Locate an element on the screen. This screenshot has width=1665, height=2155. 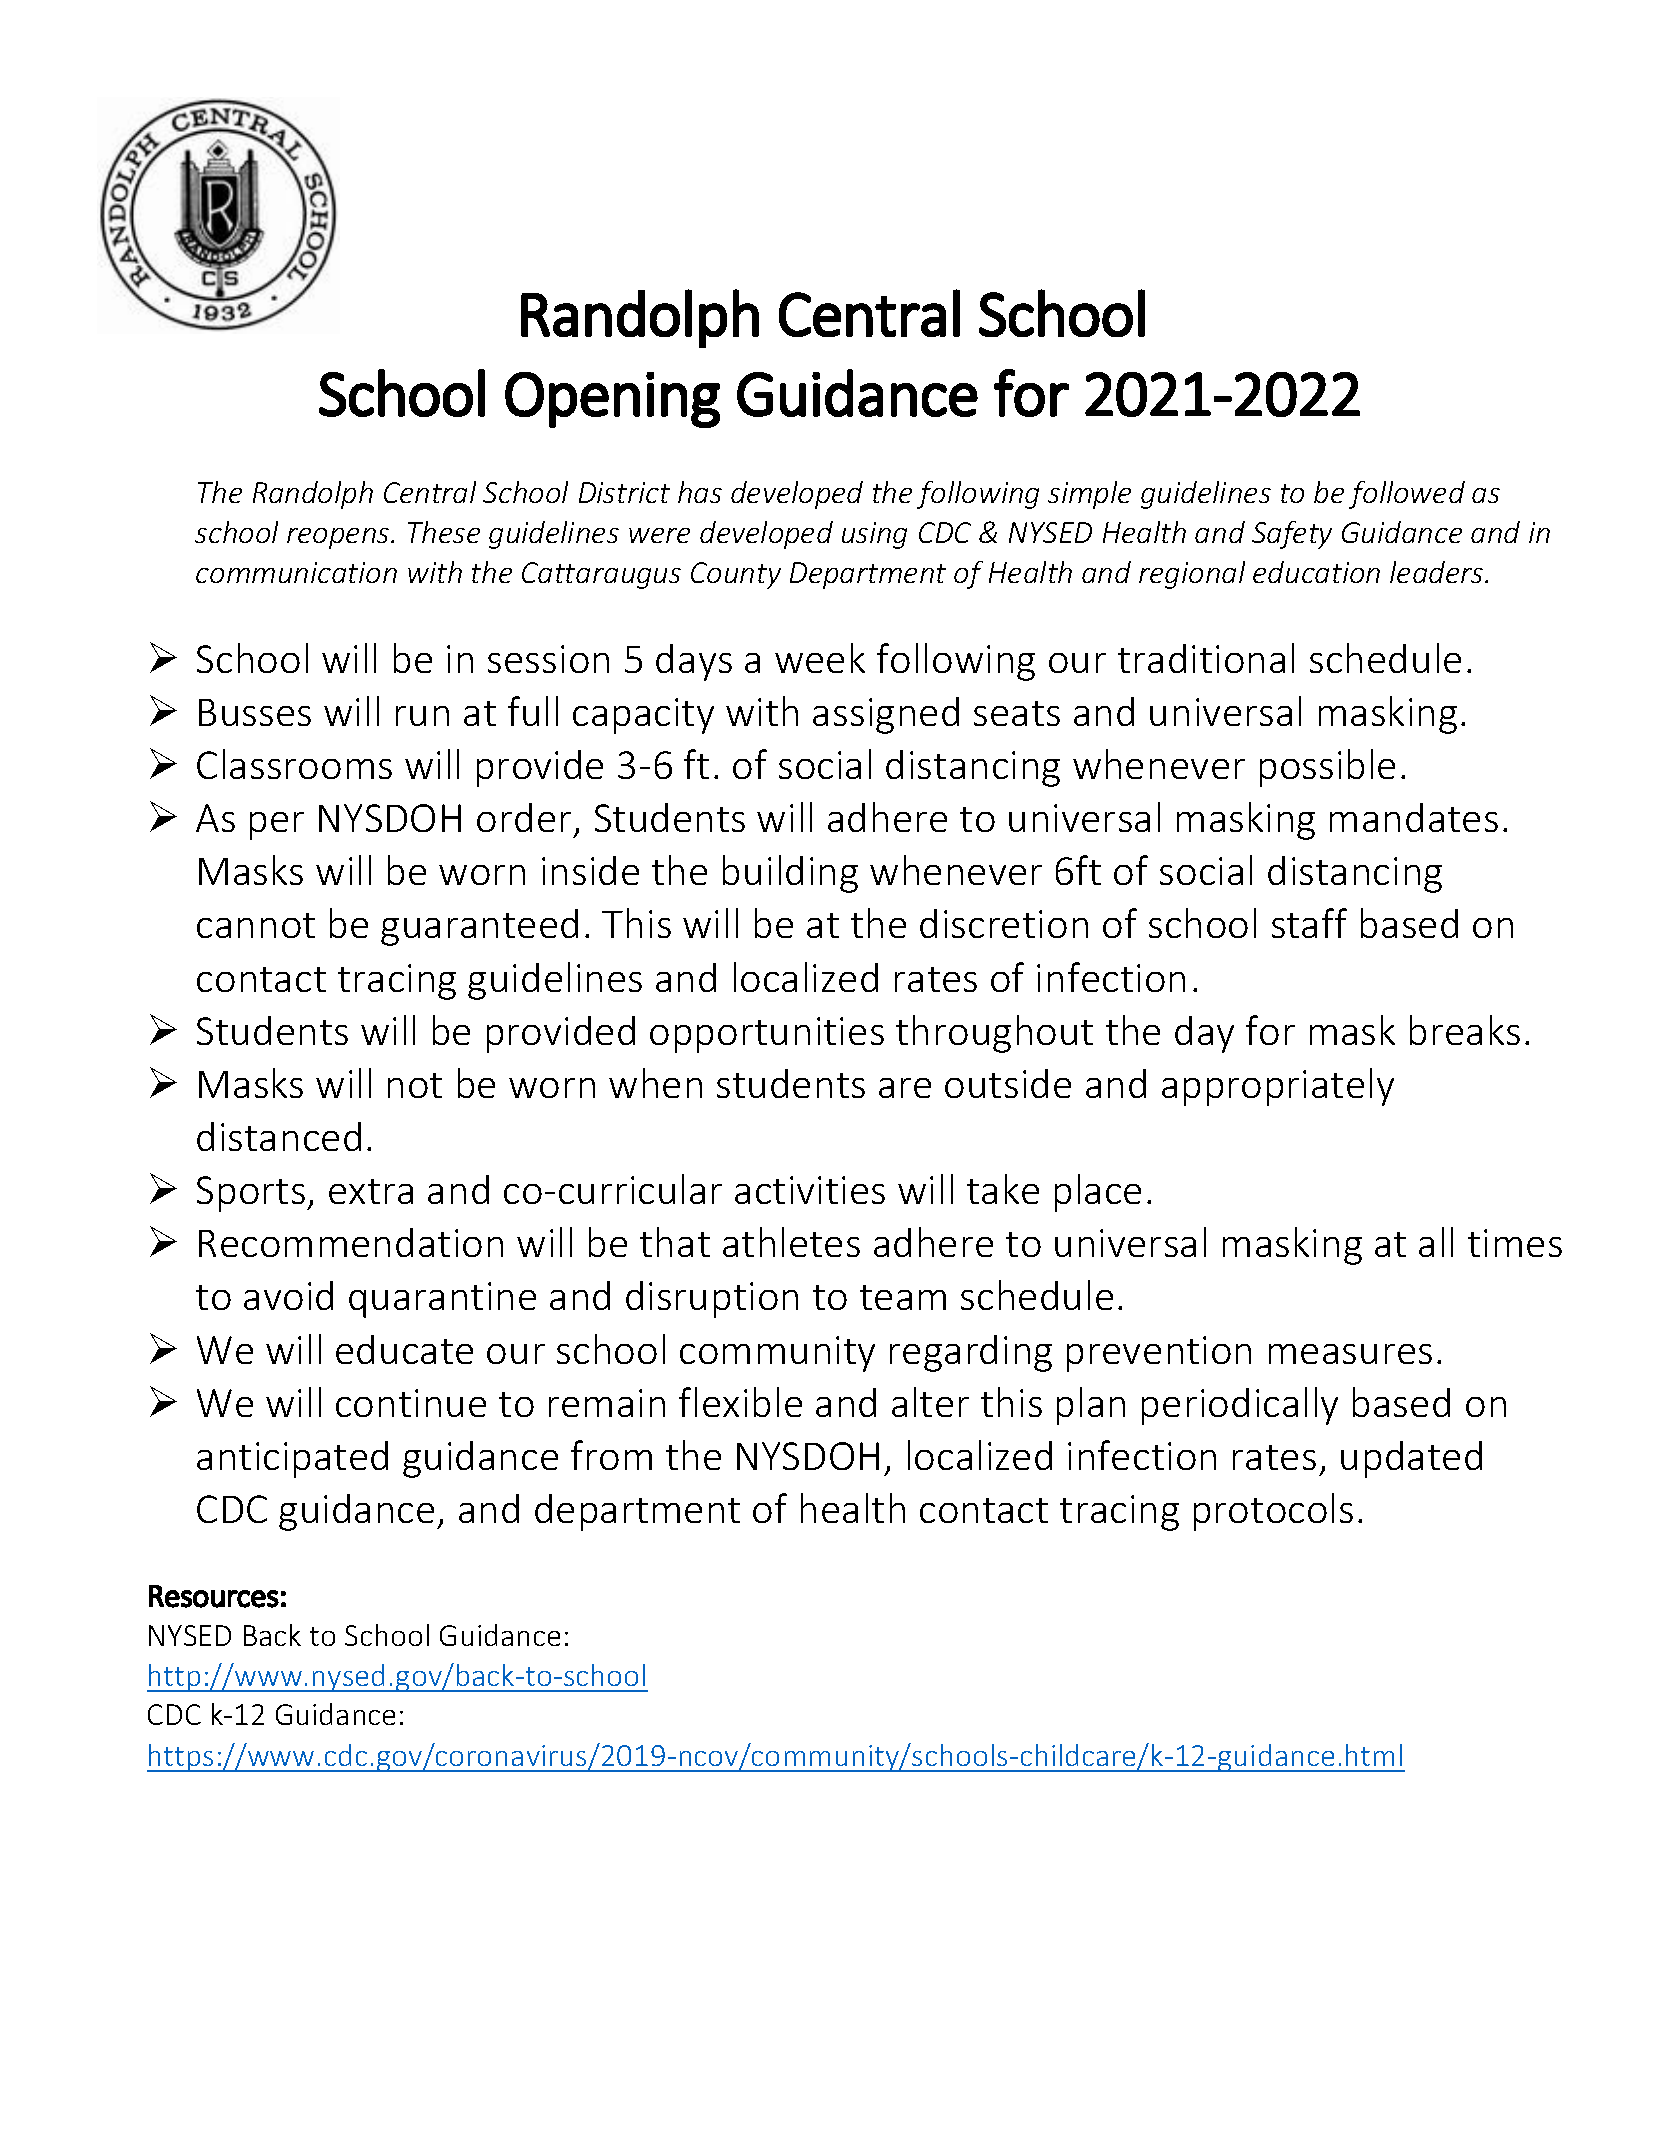
These is located at coordinates (444, 532).
